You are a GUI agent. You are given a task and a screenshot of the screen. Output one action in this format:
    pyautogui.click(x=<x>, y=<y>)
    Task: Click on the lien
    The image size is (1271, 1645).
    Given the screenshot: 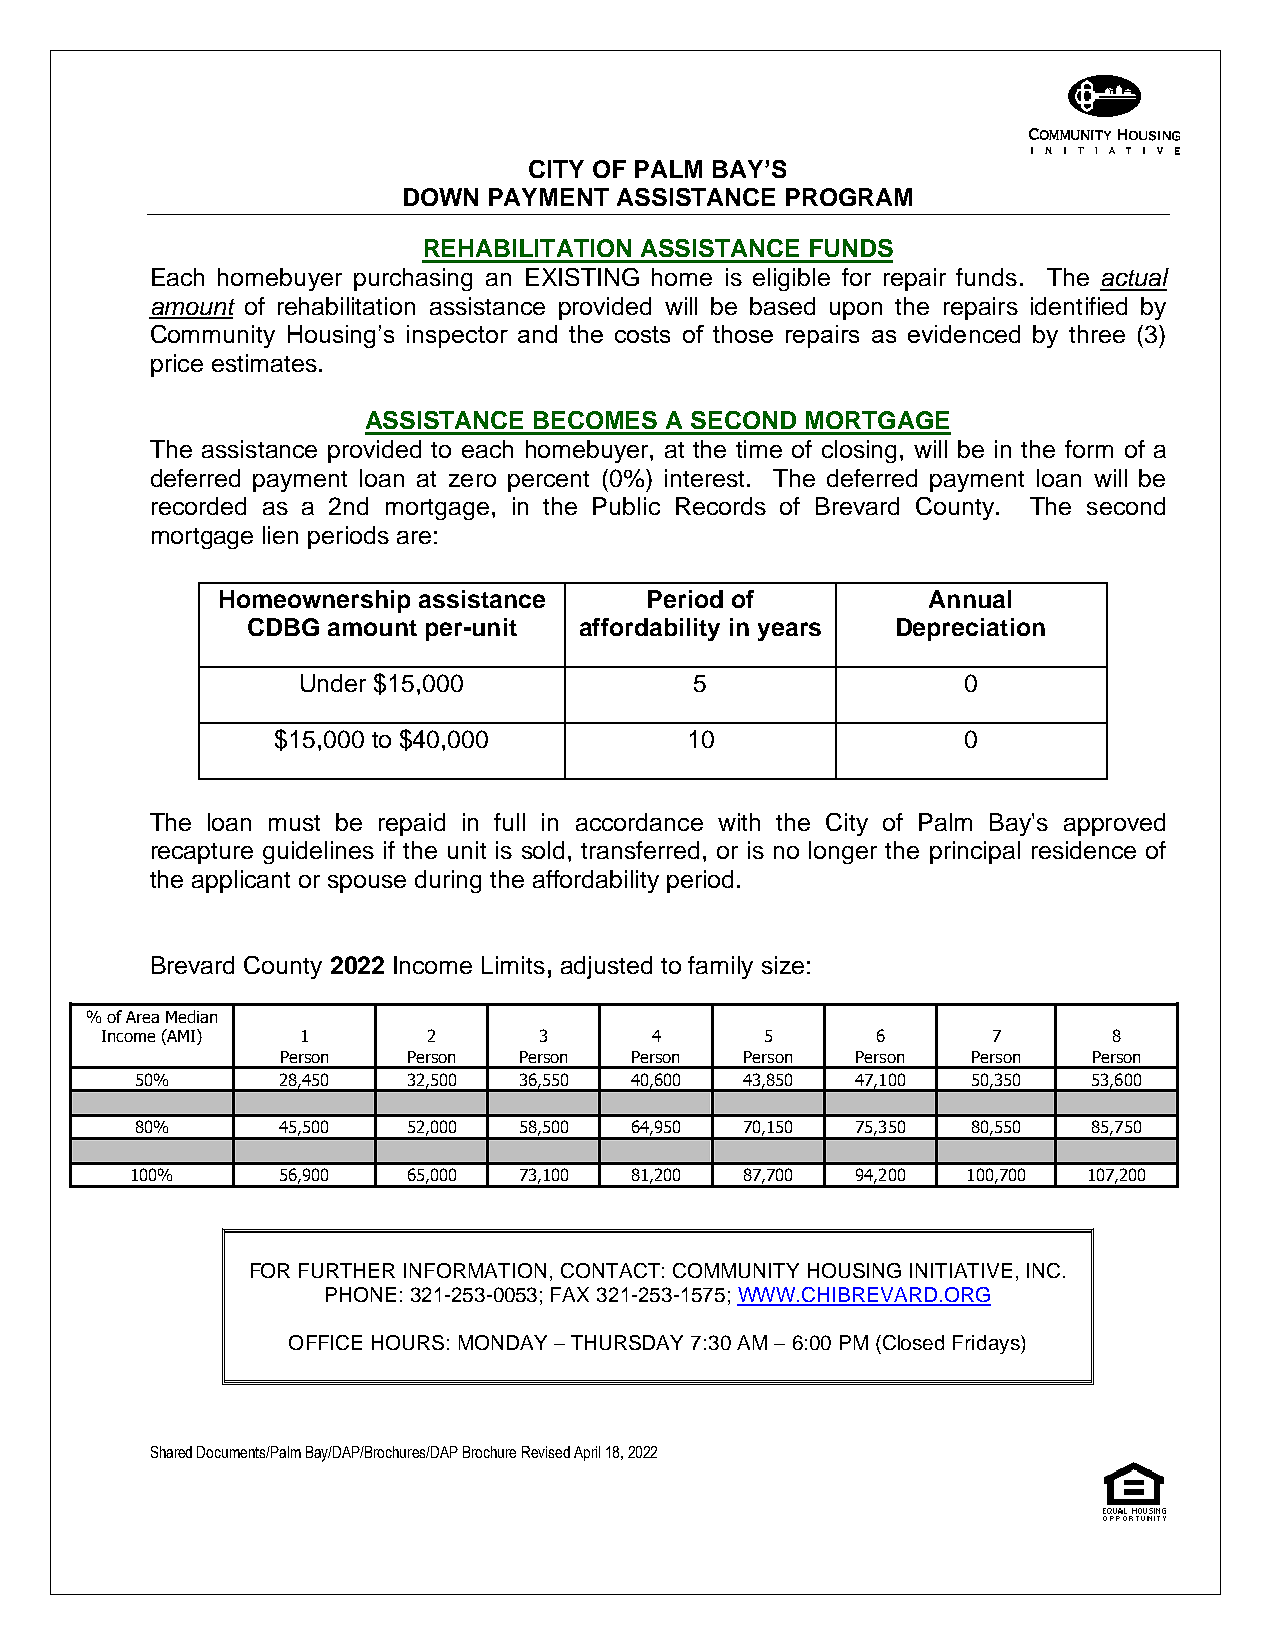 What is the action you would take?
    pyautogui.click(x=280, y=535)
